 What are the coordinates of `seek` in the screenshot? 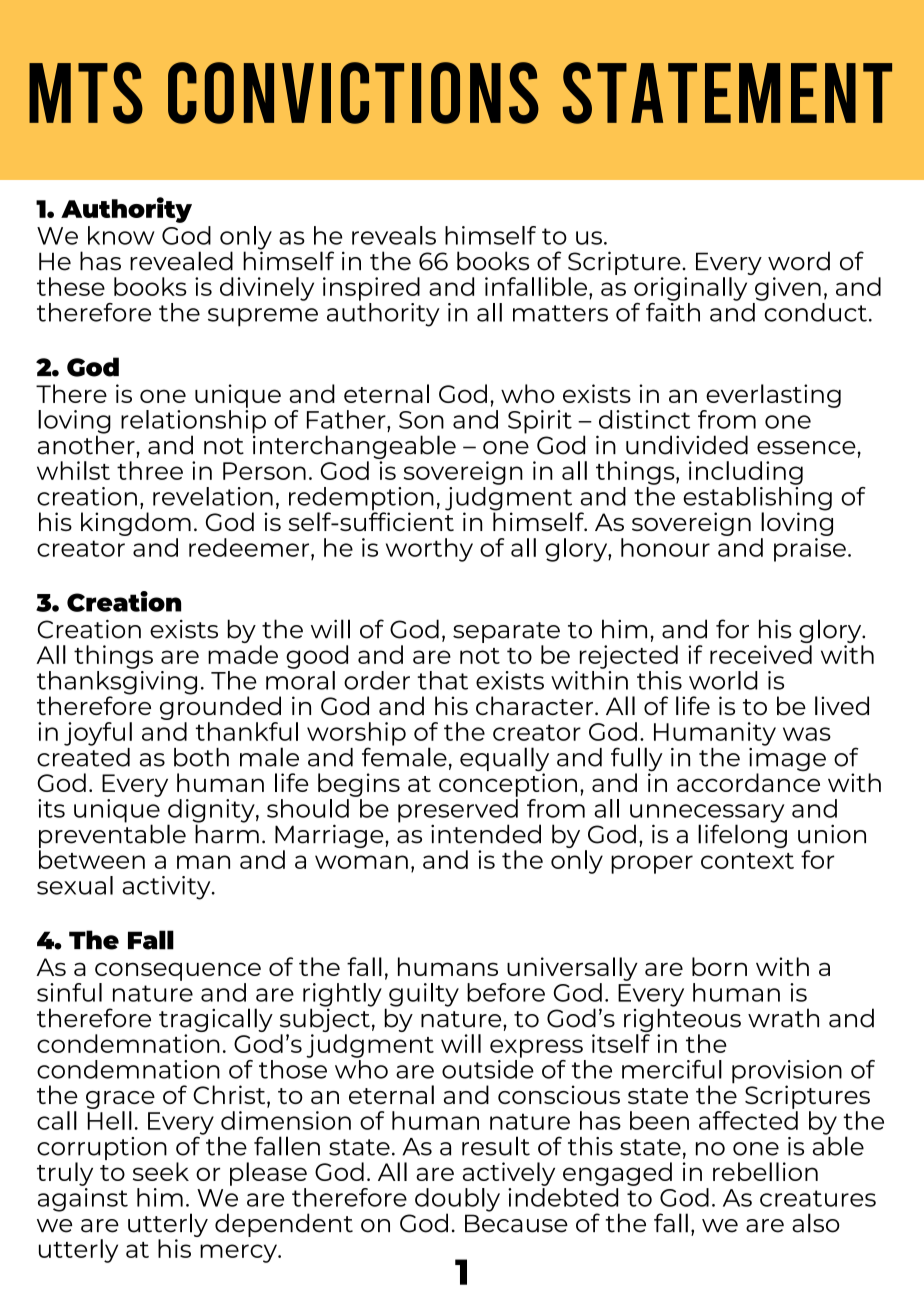 It's located at (161, 1171).
